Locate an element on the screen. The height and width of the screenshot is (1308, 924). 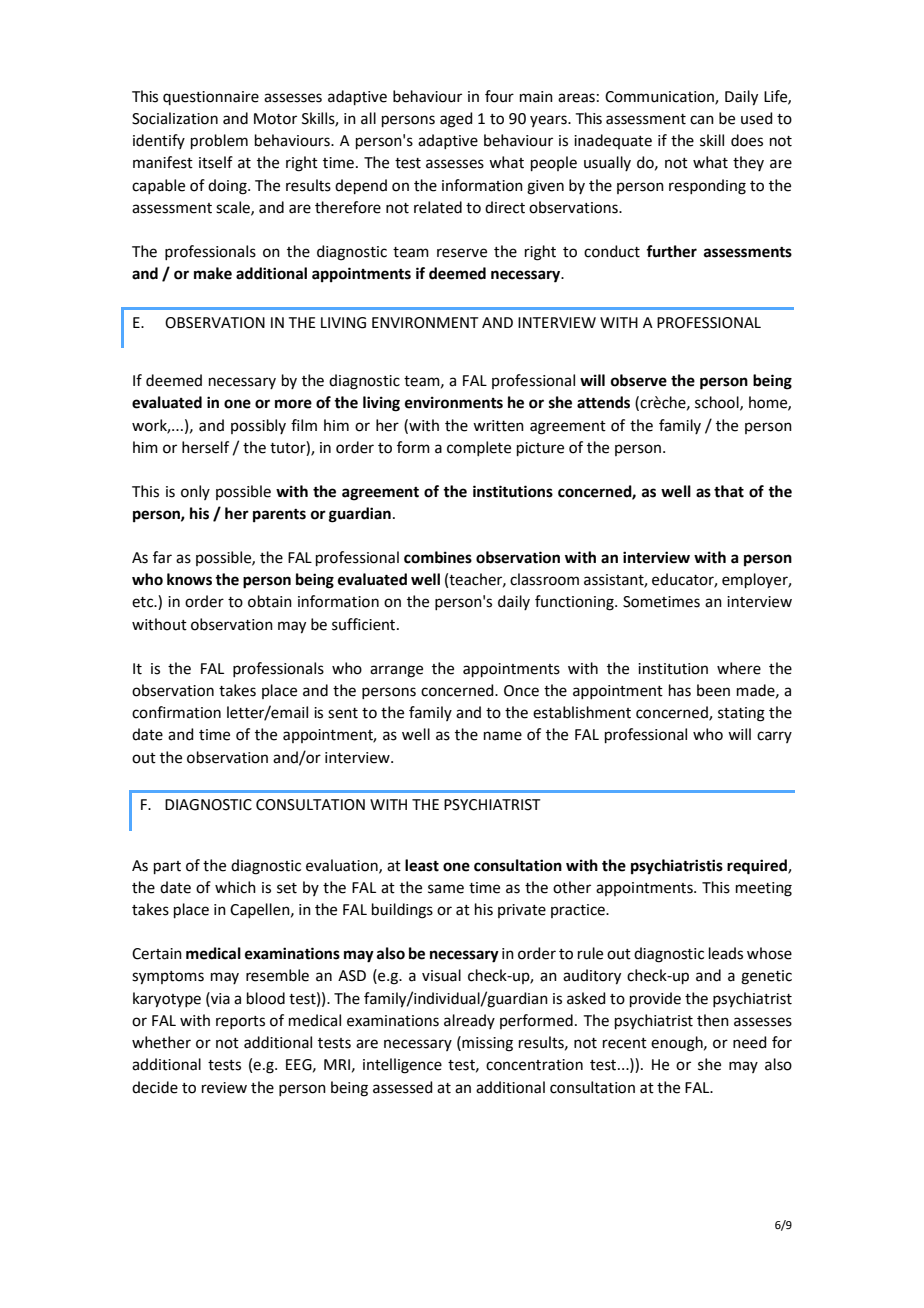
problem is located at coordinates (219, 141).
